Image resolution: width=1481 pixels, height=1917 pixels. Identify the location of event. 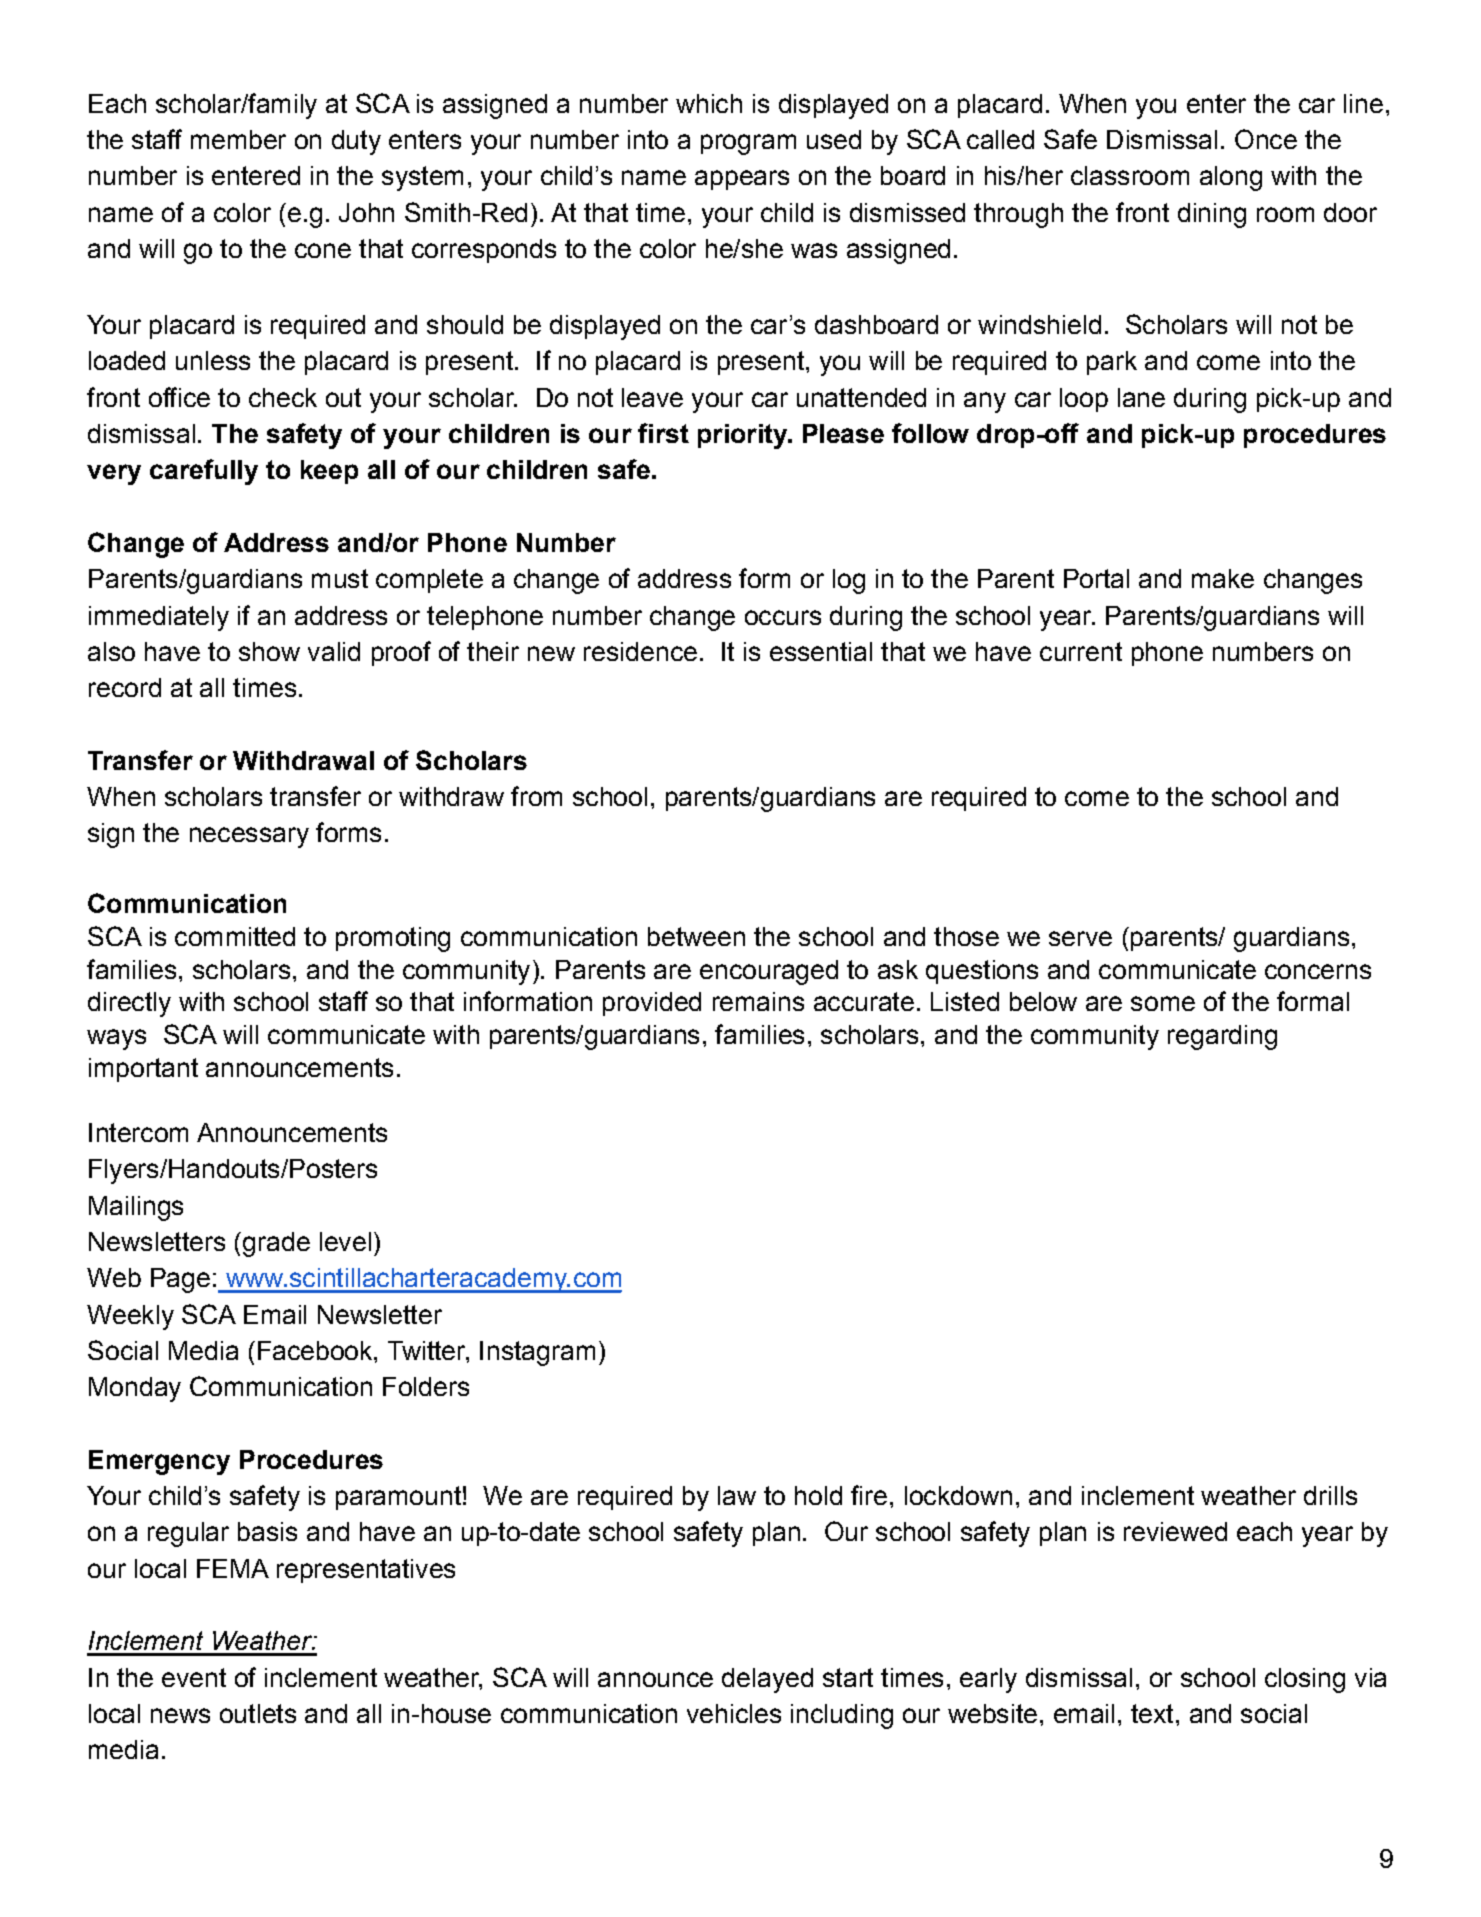
(194, 1677).
